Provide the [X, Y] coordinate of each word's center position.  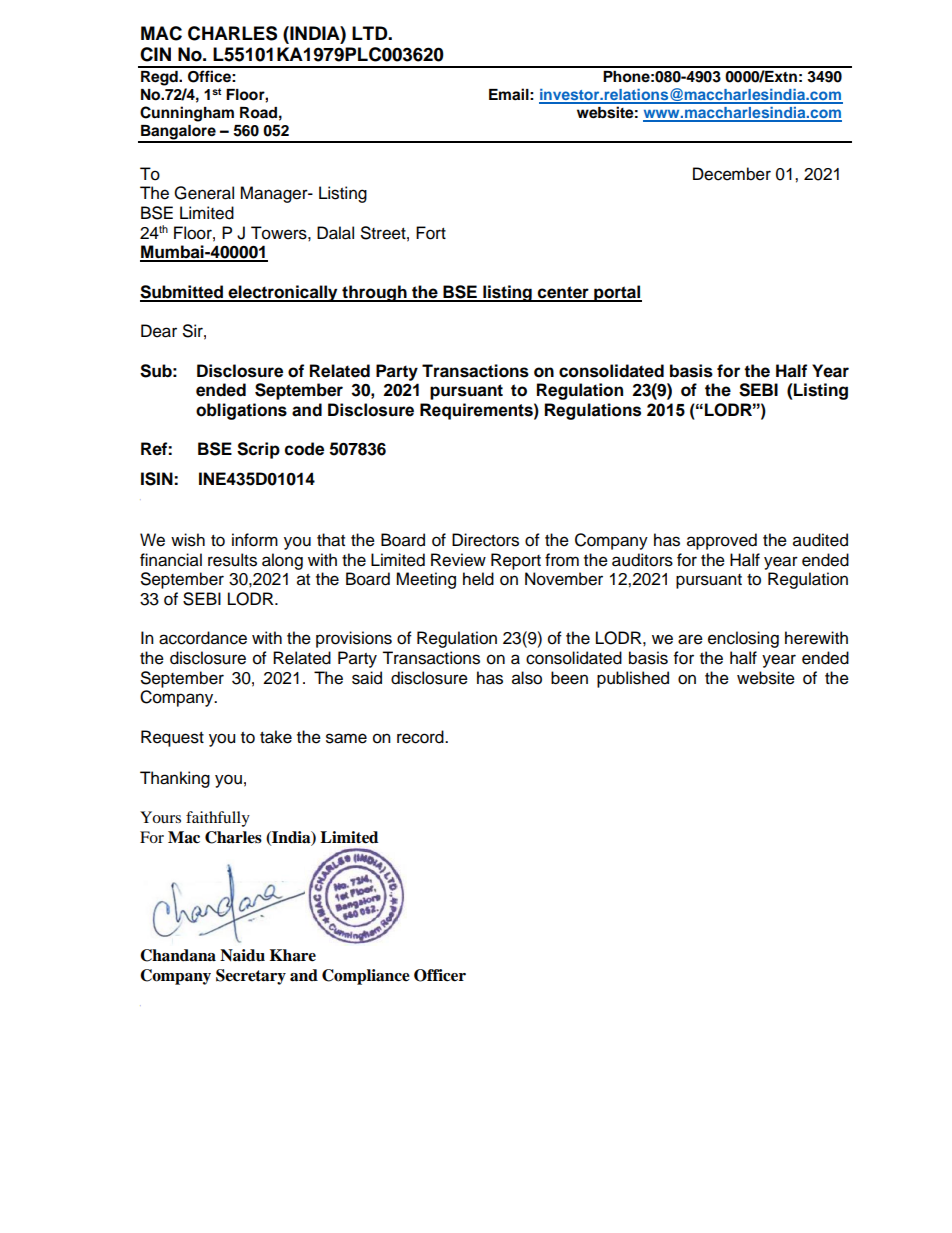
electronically [283, 293]
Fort [431, 233]
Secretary [251, 977]
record [421, 737]
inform [255, 540]
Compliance [366, 977]
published [633, 679]
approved [722, 541]
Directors [485, 540]
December [732, 174]
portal [617, 293]
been [569, 678]
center [563, 293]
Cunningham [187, 114]
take [276, 737]
